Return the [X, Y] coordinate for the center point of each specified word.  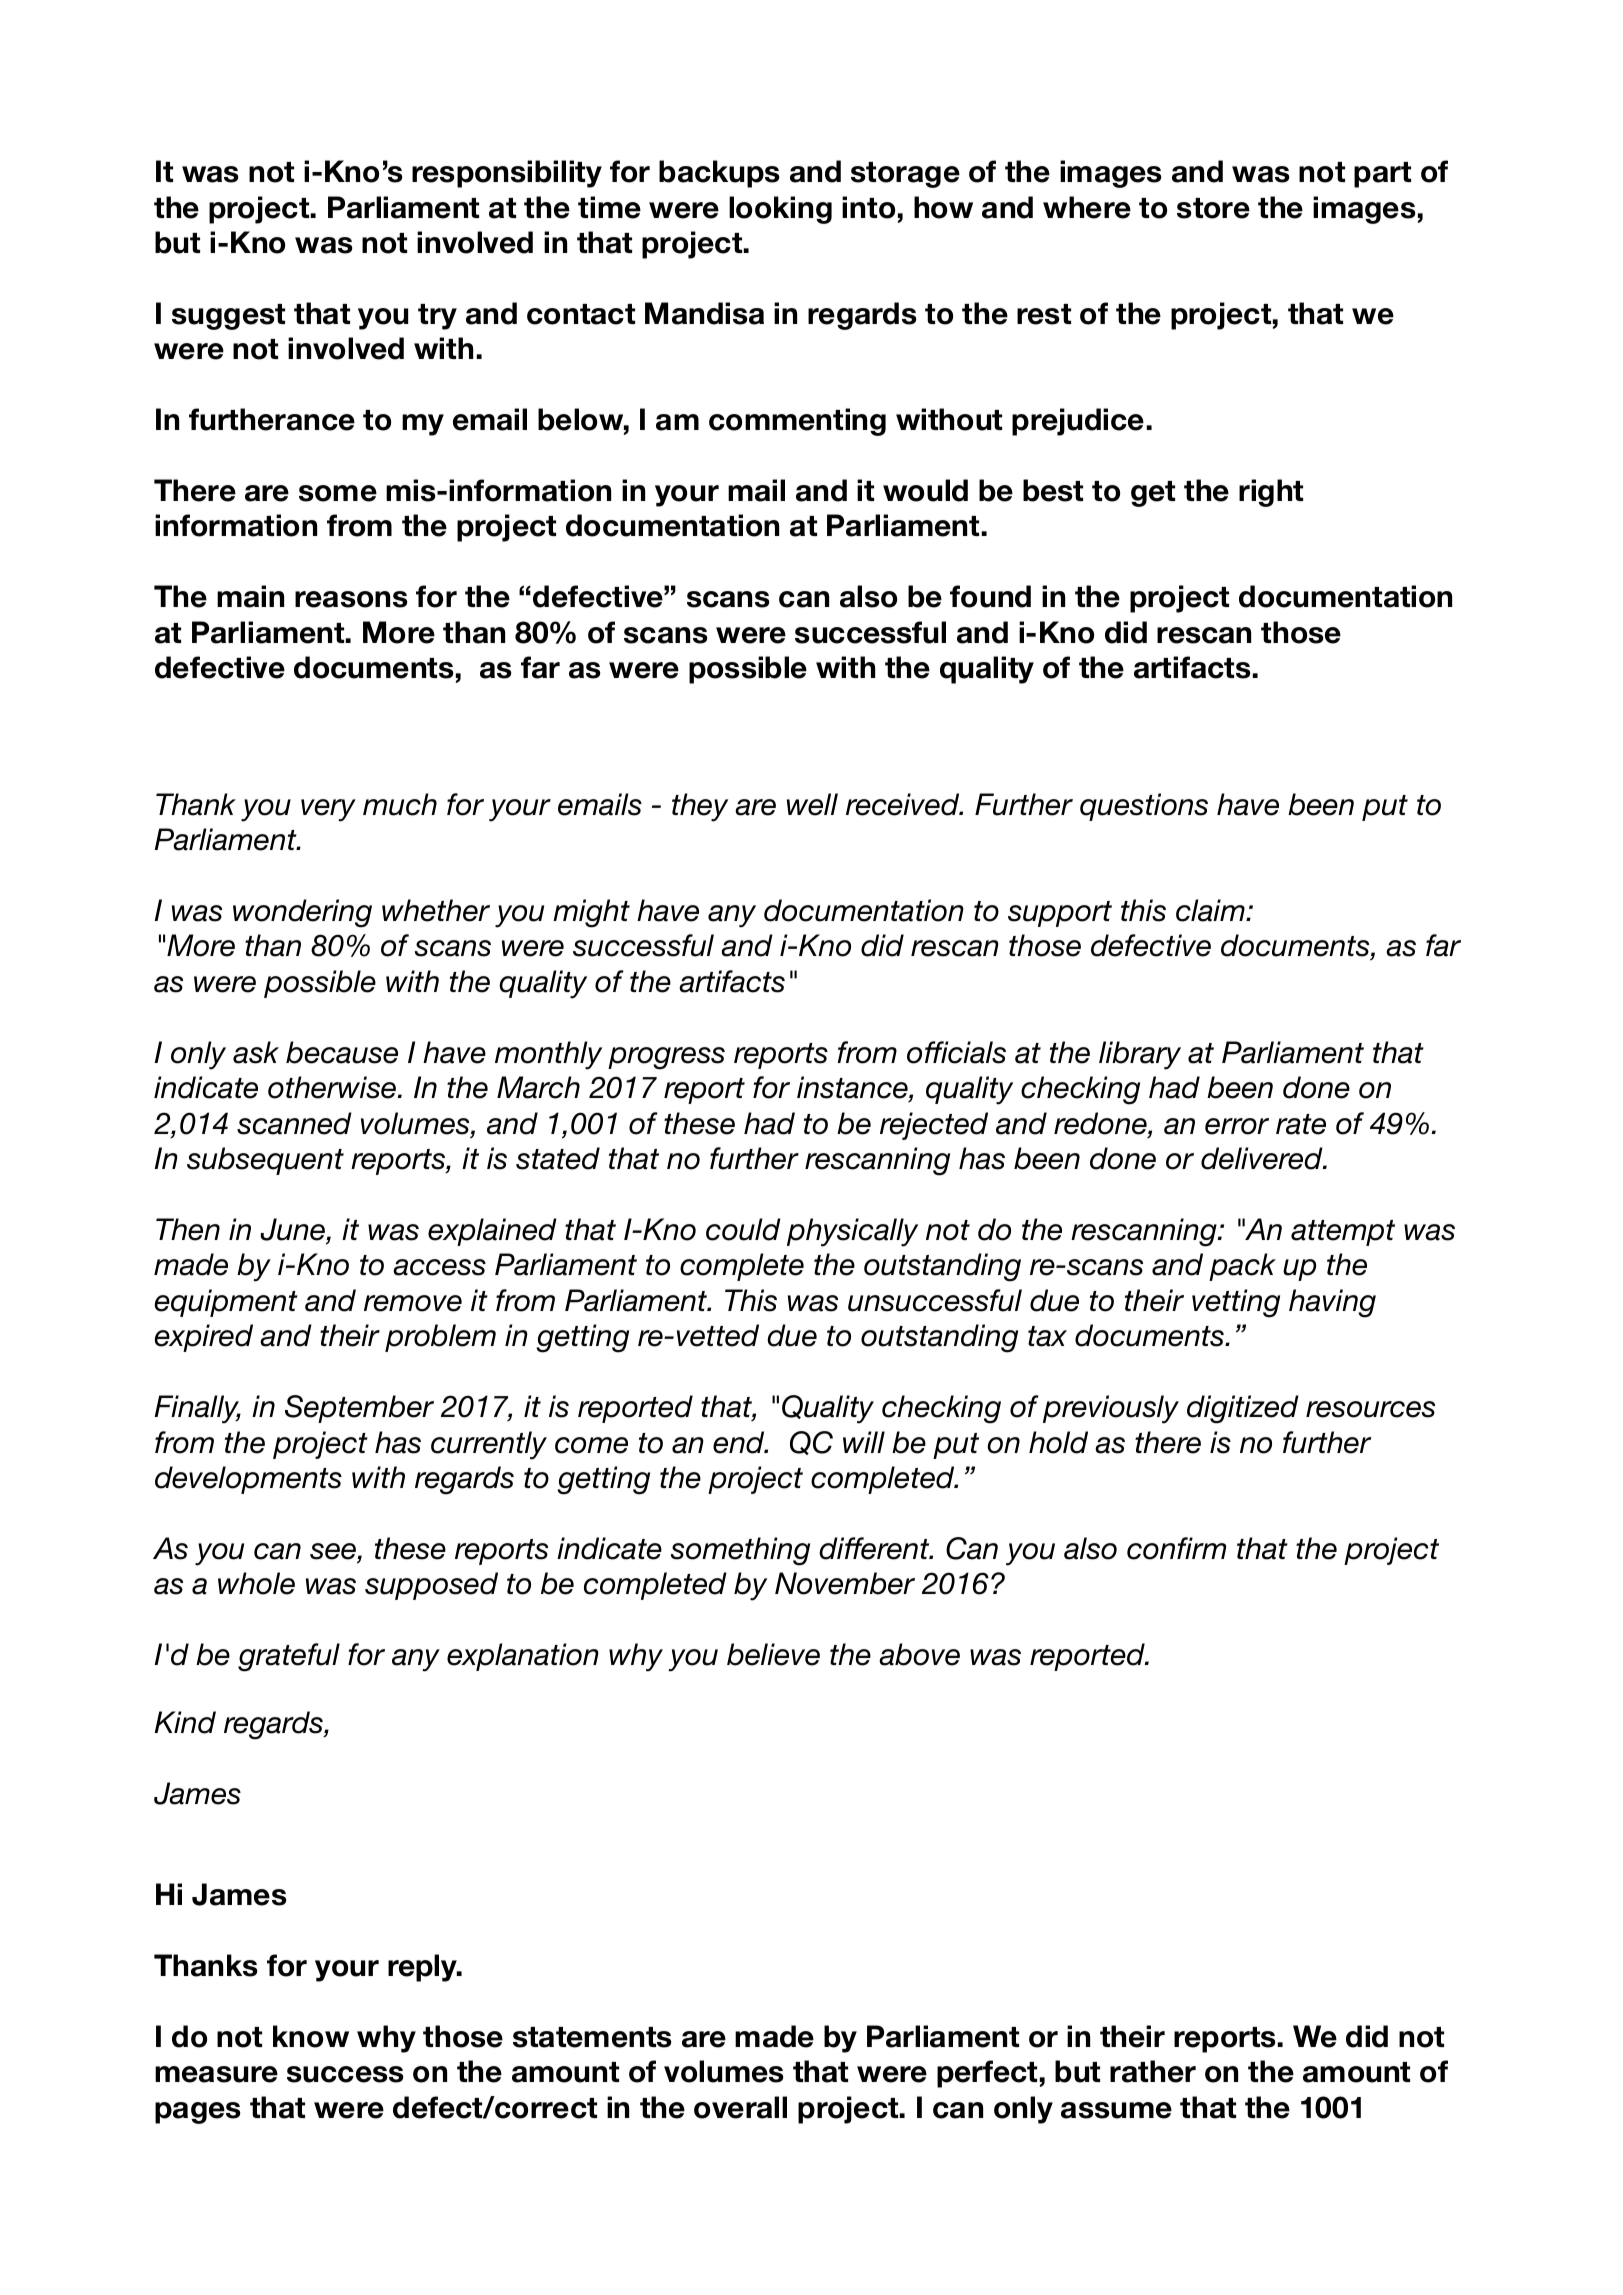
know [311, 2036]
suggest [228, 317]
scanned [294, 1123]
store [1213, 208]
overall [740, 2107]
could [743, 1229]
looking [780, 210]
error [1237, 1126]
